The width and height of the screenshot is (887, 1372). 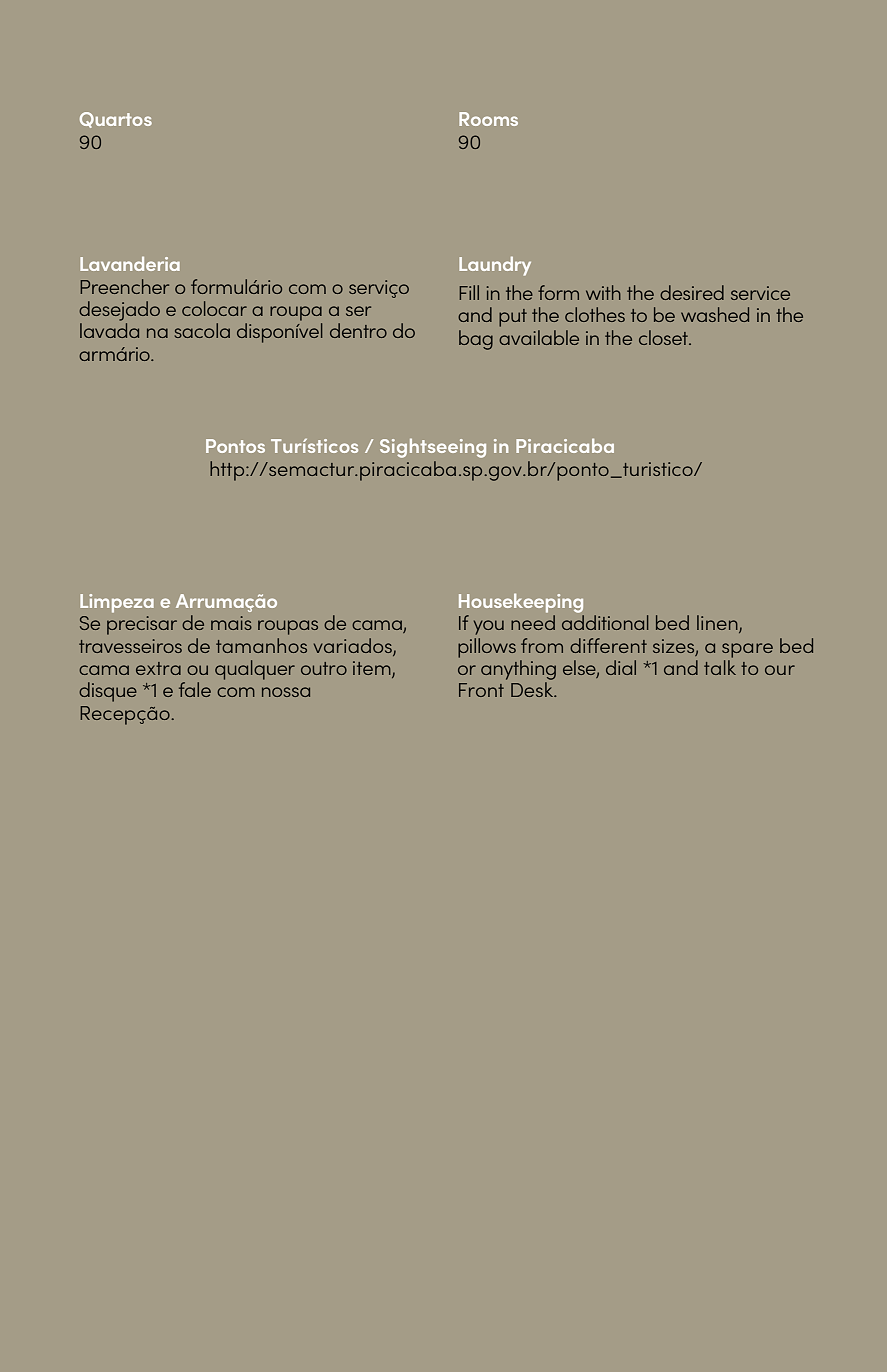 What do you see at coordinates (476, 340) in the screenshot?
I see `bag` at bounding box center [476, 340].
